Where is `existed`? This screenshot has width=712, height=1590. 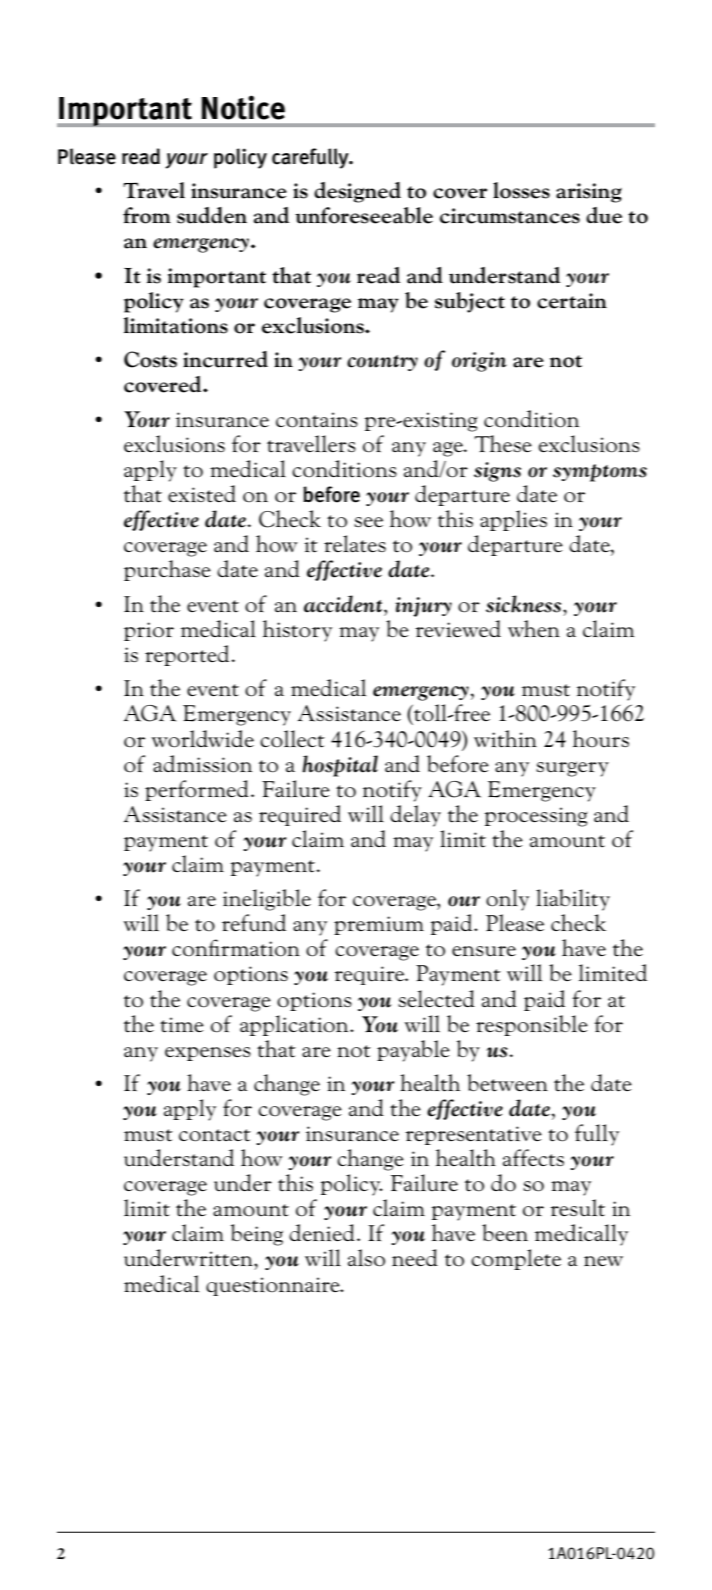 existed is located at coordinates (202, 493).
